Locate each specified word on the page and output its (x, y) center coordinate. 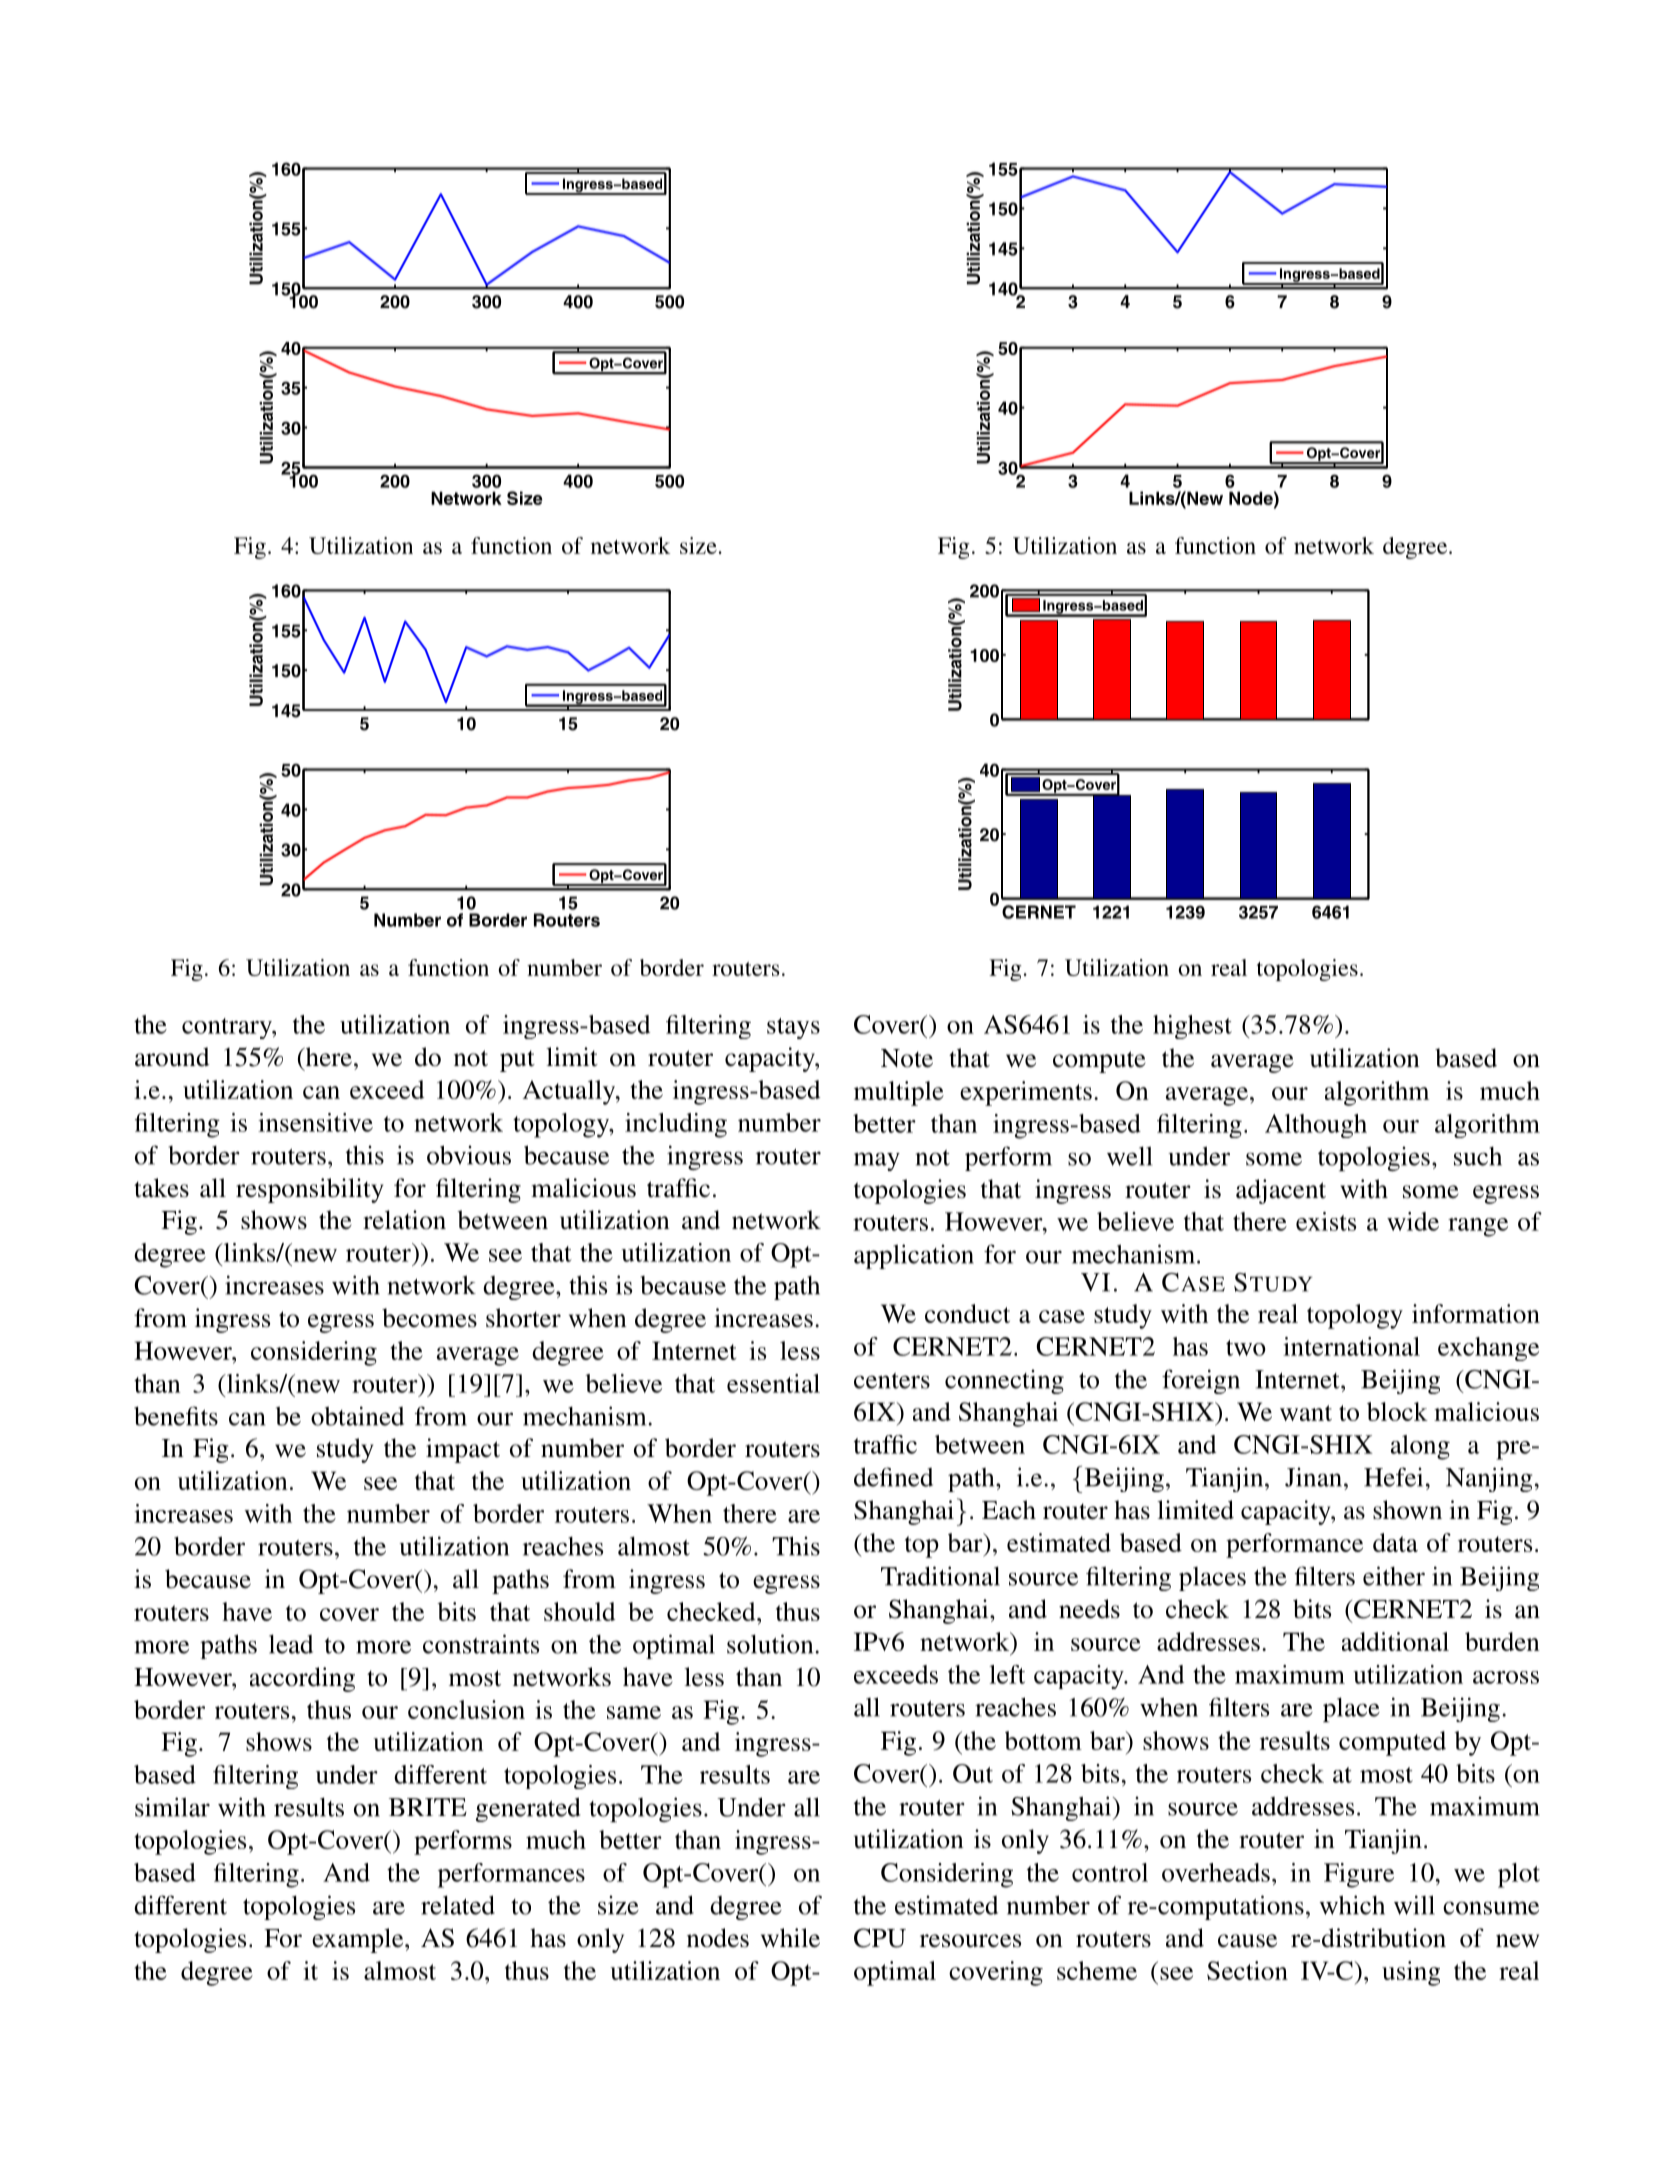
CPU (880, 1938)
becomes (429, 1318)
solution (771, 1644)
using (1411, 1973)
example (359, 1940)
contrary (228, 1028)
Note (907, 1058)
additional (1395, 1641)
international (1351, 1346)
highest (1192, 1027)
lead (291, 1644)
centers (892, 1381)
